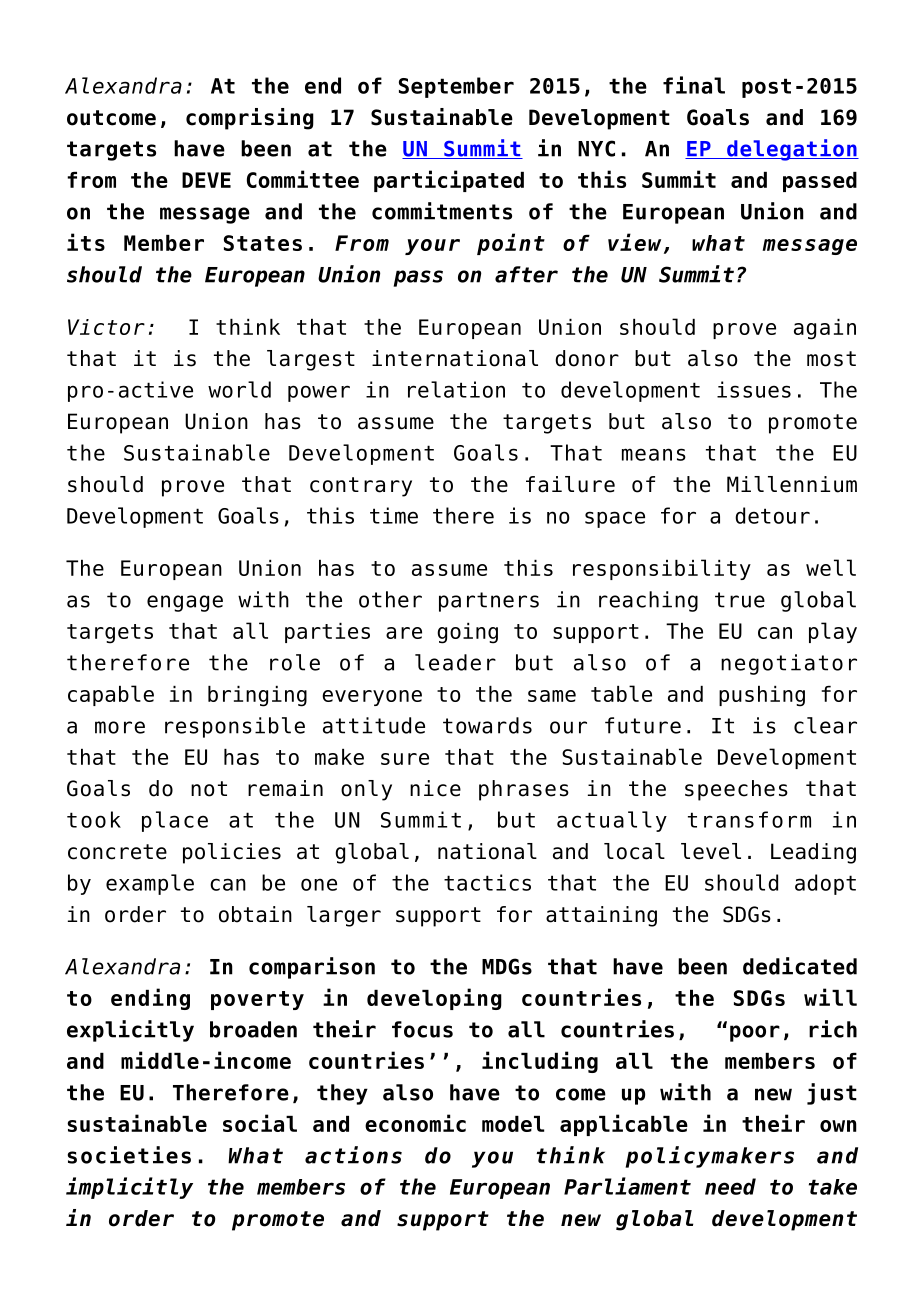 The image size is (924, 1308). Describe the element at coordinates (250, 119) in the document. I see `comprising` at that location.
